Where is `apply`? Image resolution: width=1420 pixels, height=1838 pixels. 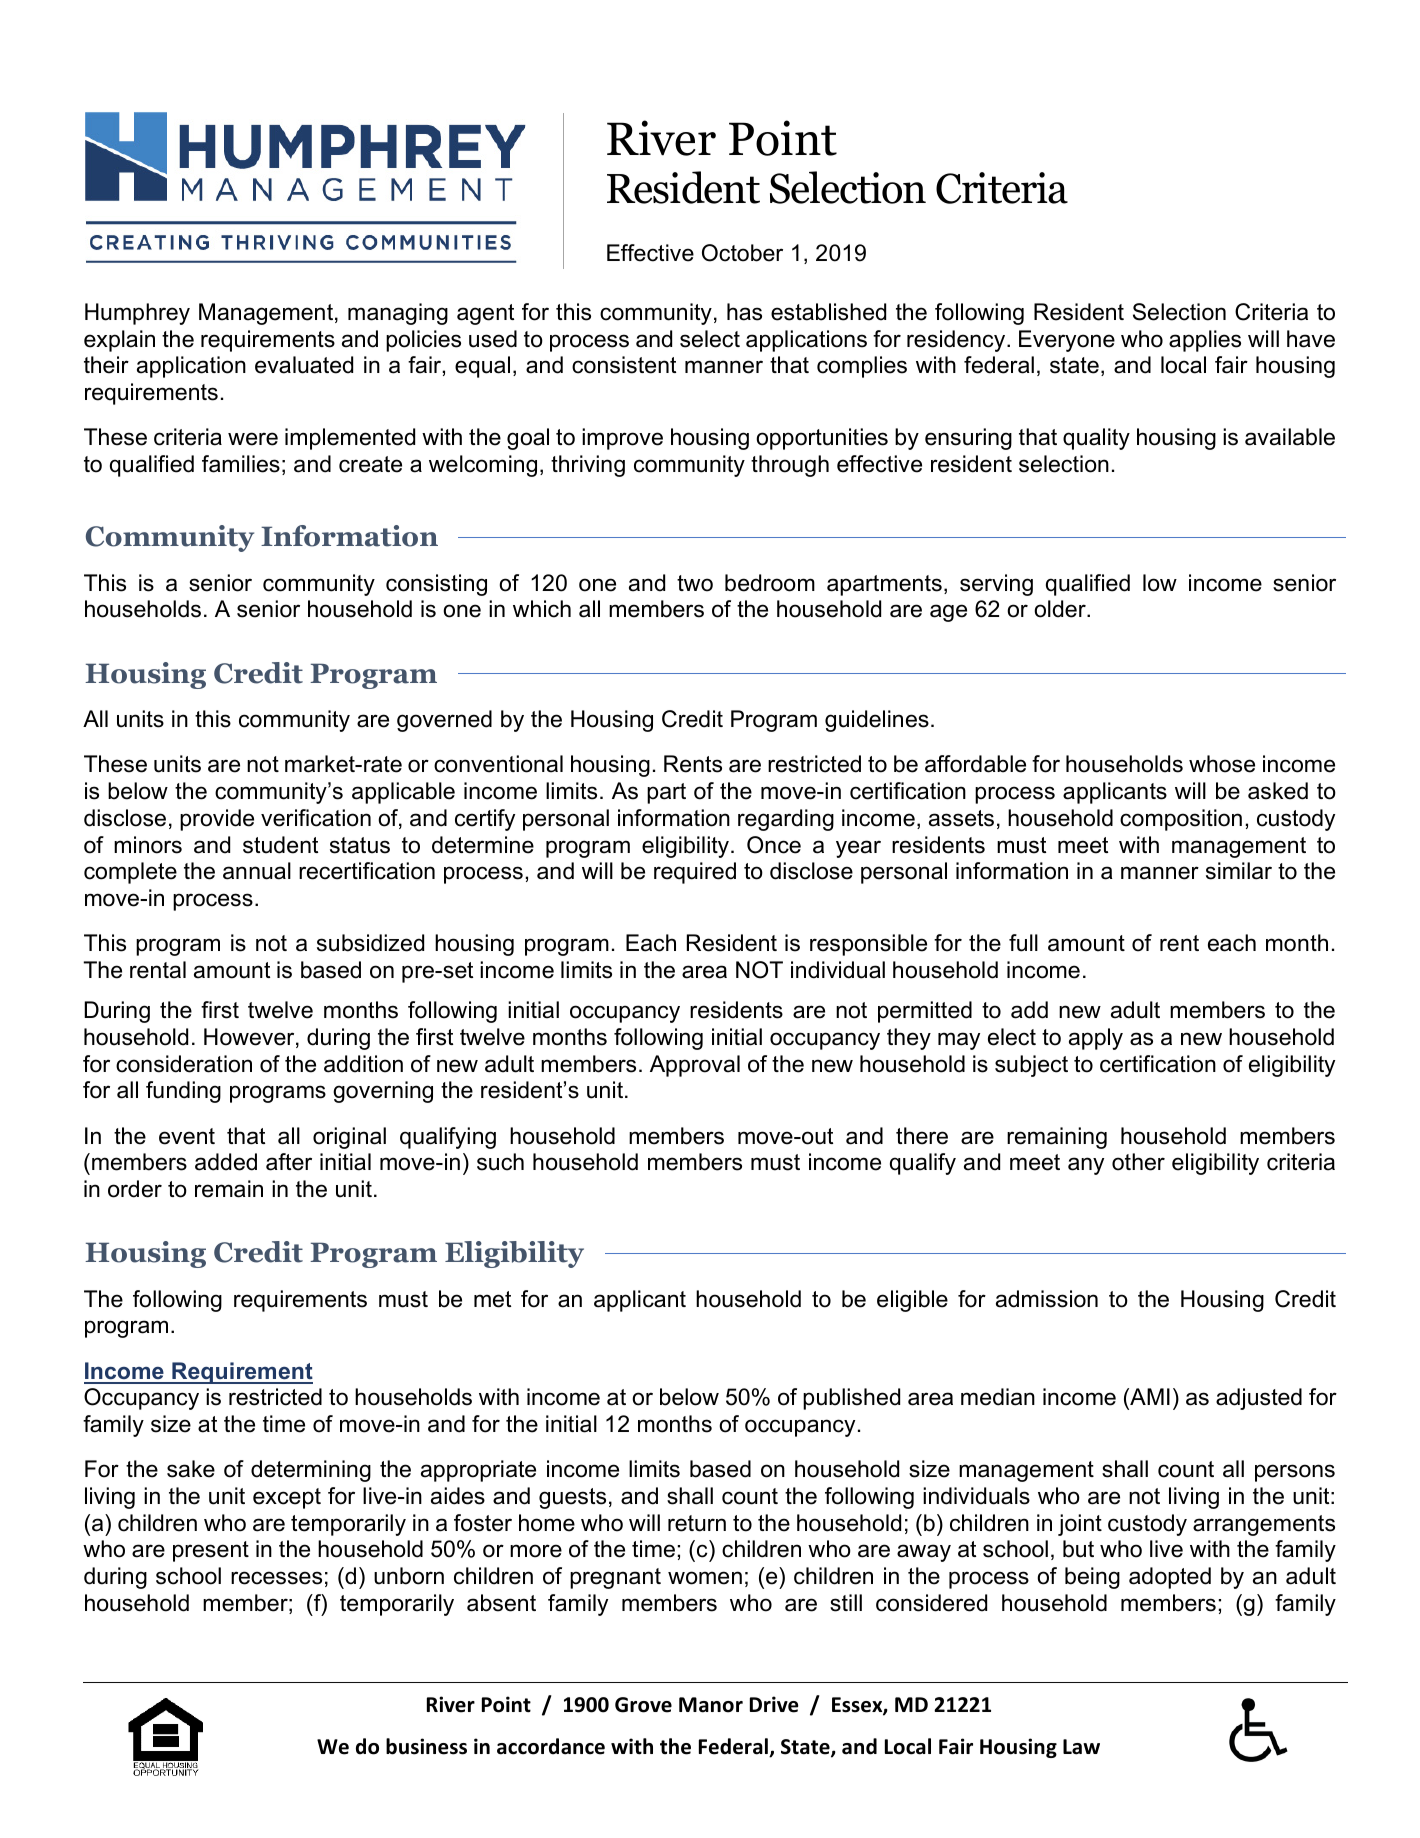 apply is located at coordinates (1096, 1039).
